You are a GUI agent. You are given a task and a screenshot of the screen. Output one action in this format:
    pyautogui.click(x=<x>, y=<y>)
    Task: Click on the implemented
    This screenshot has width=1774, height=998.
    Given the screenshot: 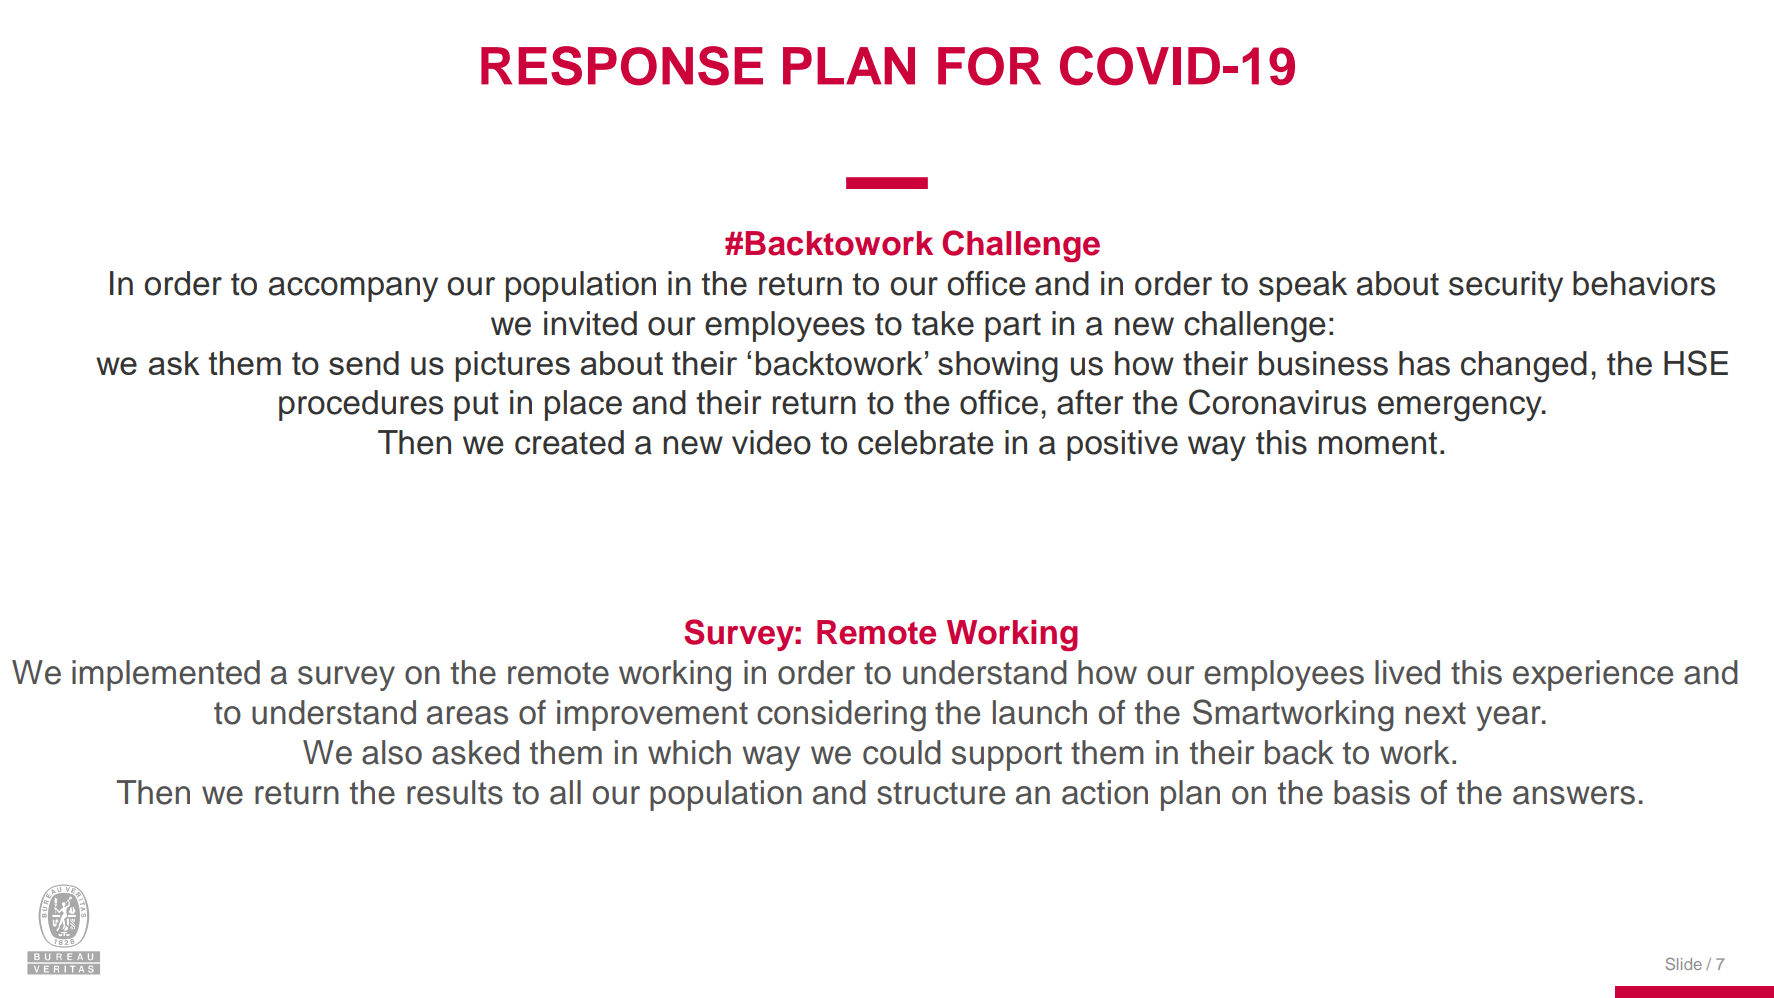 What is the action you would take?
    pyautogui.click(x=166, y=675)
